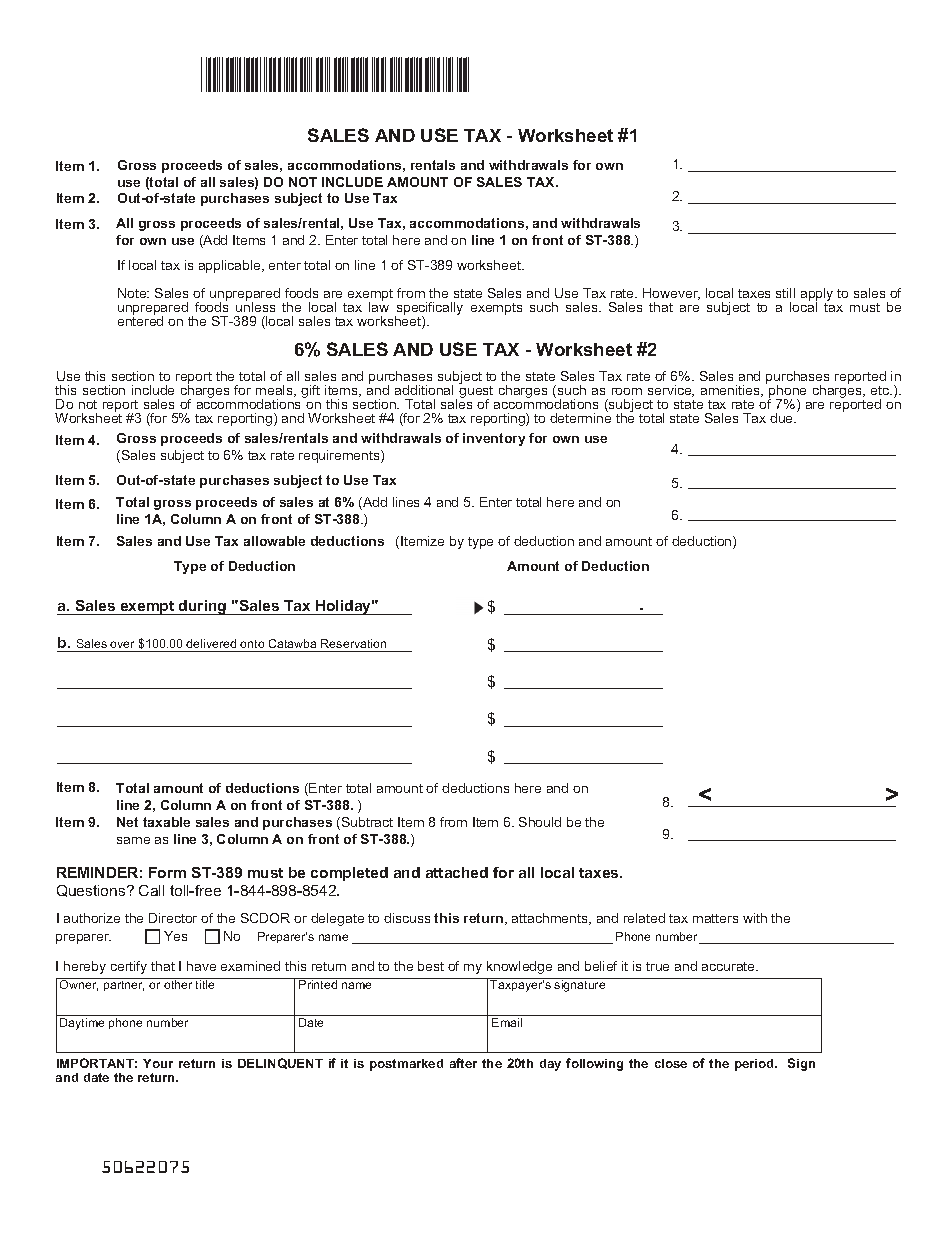  I want to click on taxable, so click(166, 822).
